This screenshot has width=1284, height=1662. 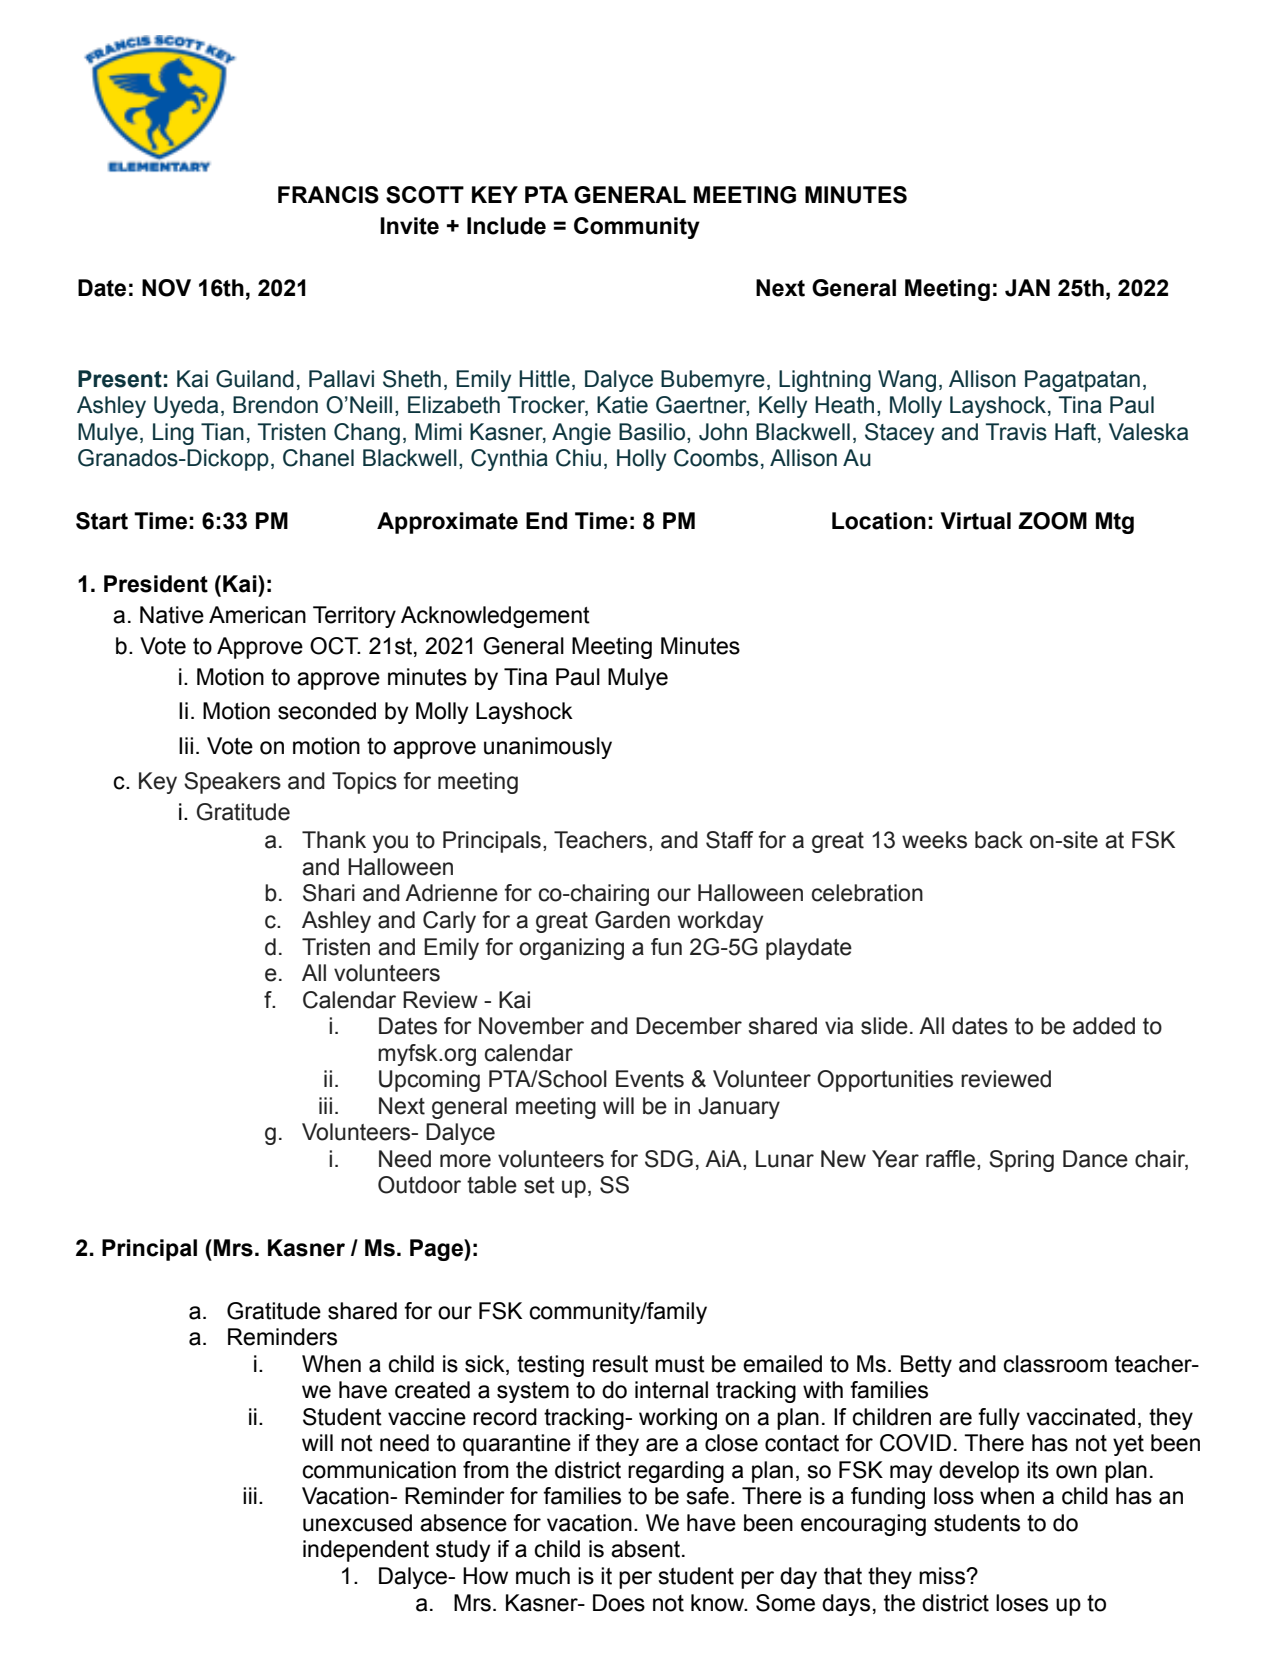 What do you see at coordinates (328, 195) in the screenshot?
I see `FRANCIS` at bounding box center [328, 195].
